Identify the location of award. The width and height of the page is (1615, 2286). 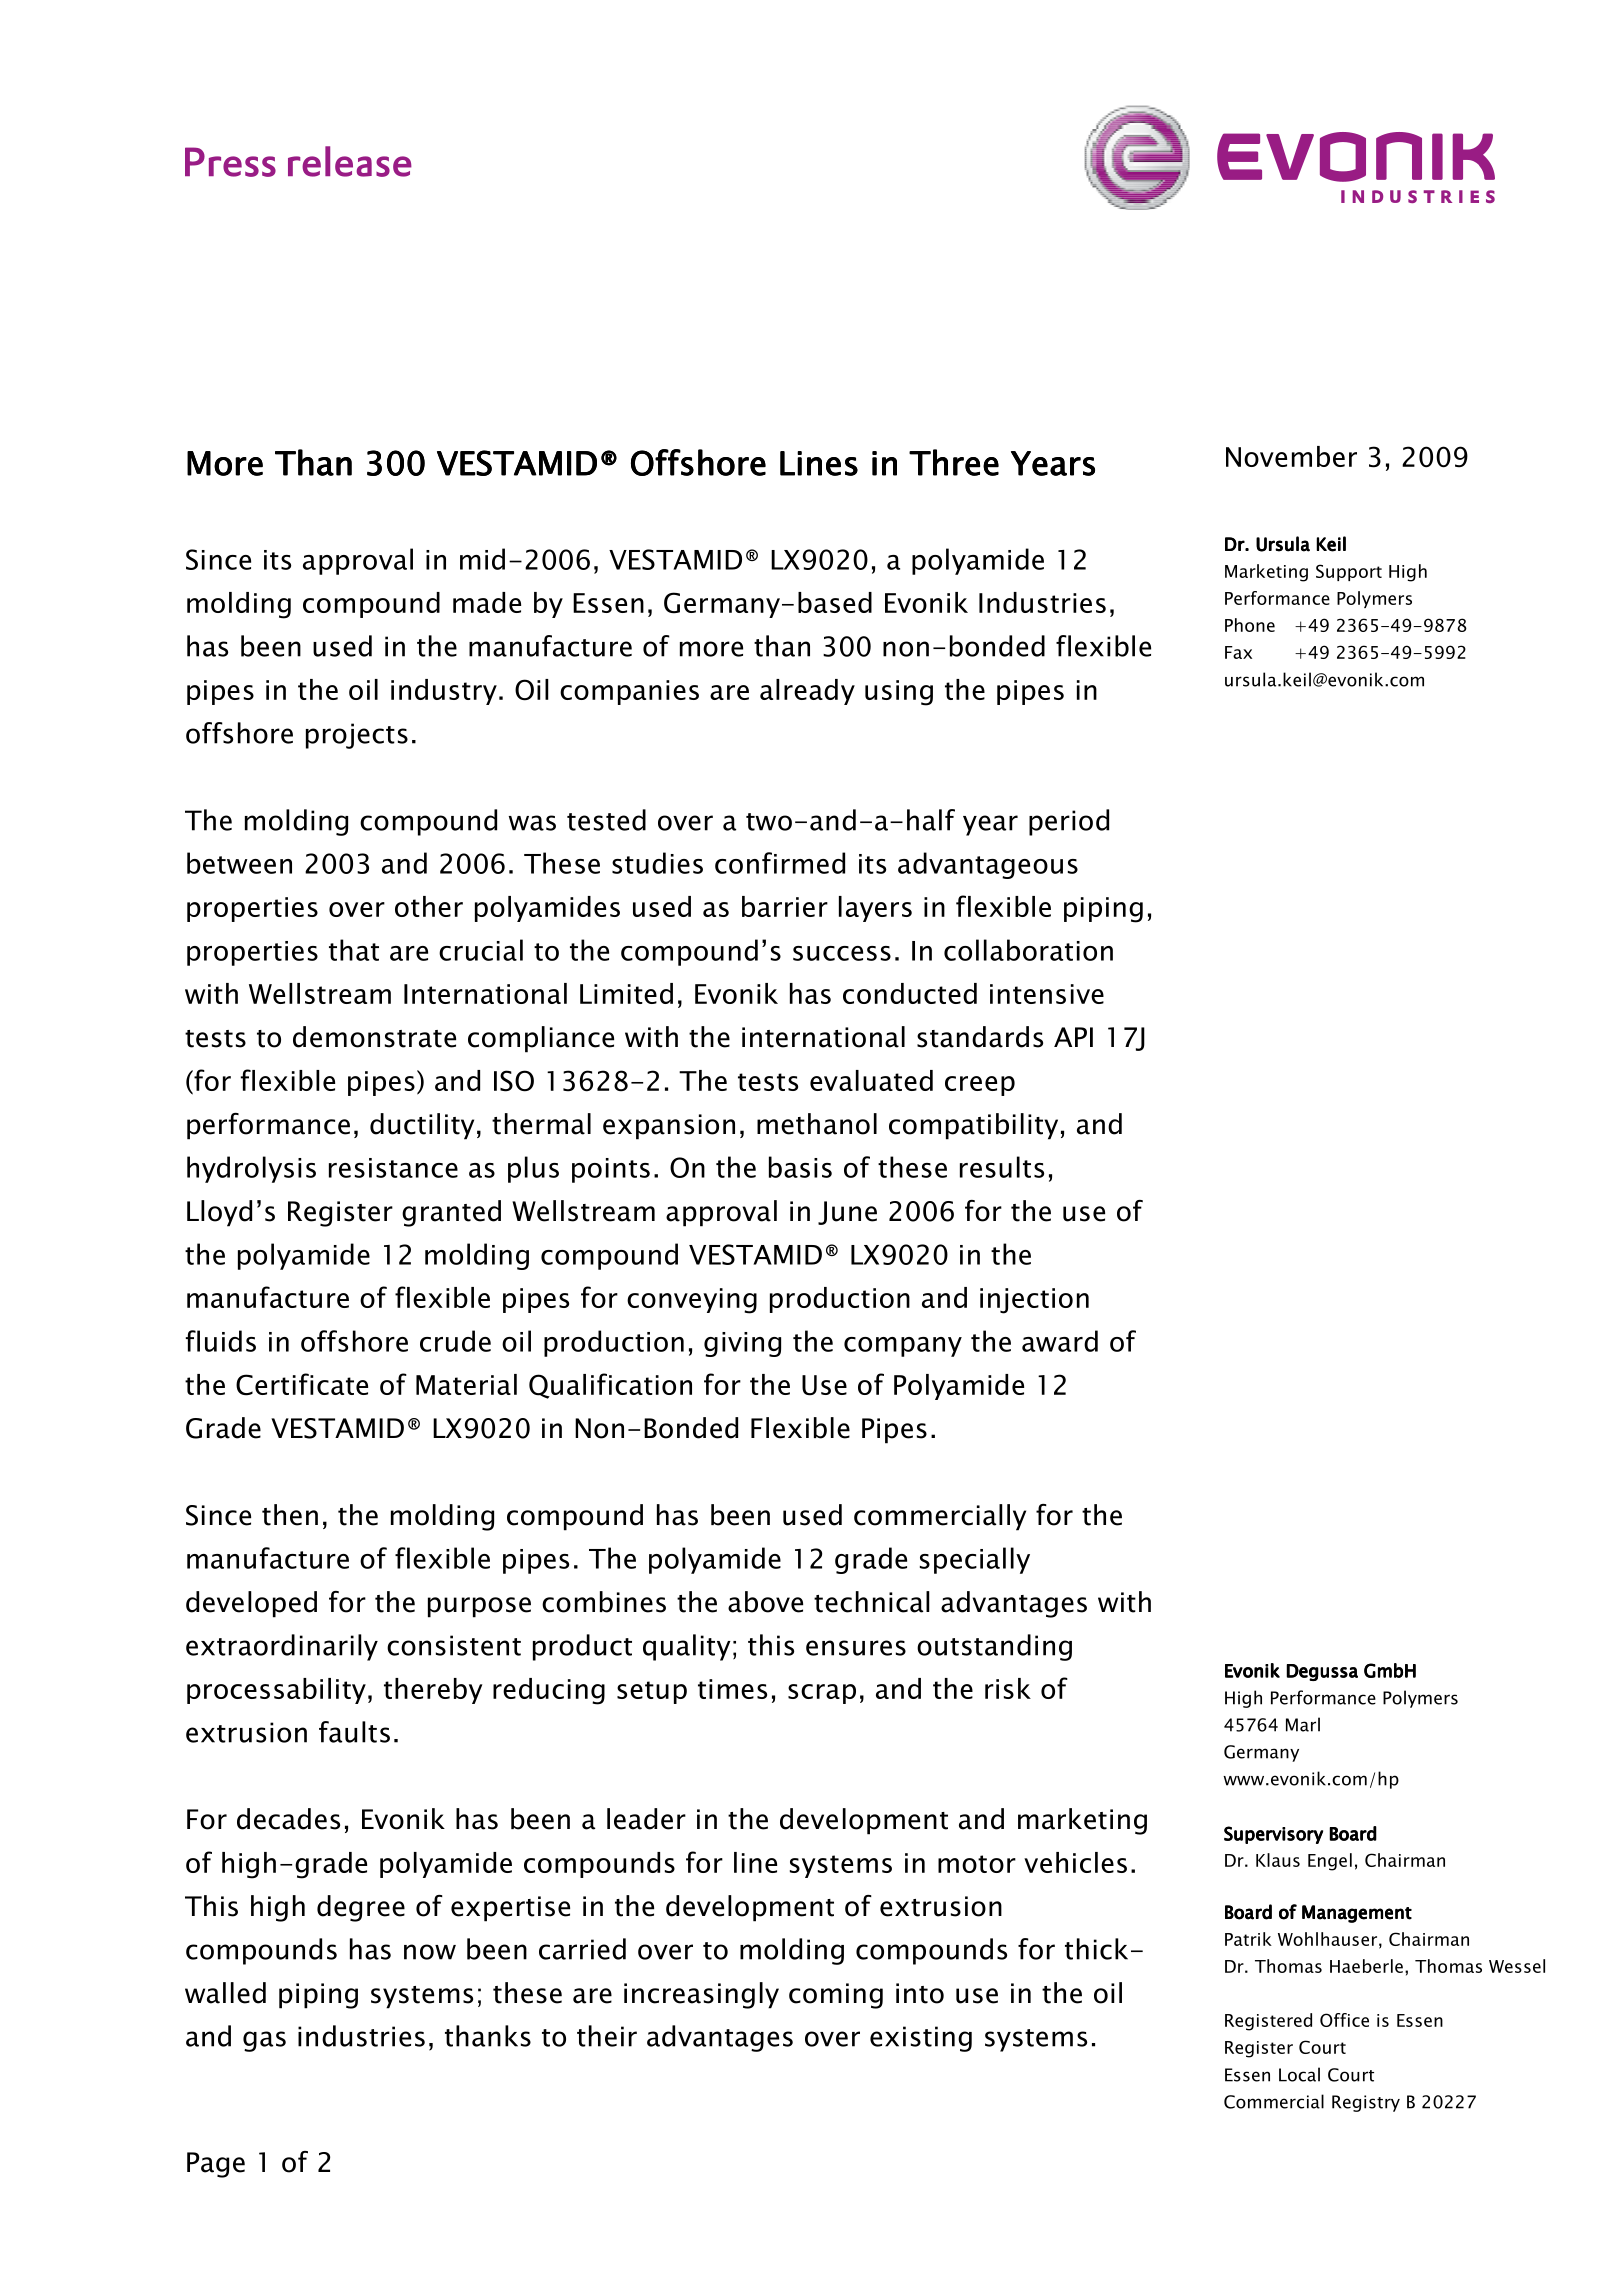
(1060, 1341).
